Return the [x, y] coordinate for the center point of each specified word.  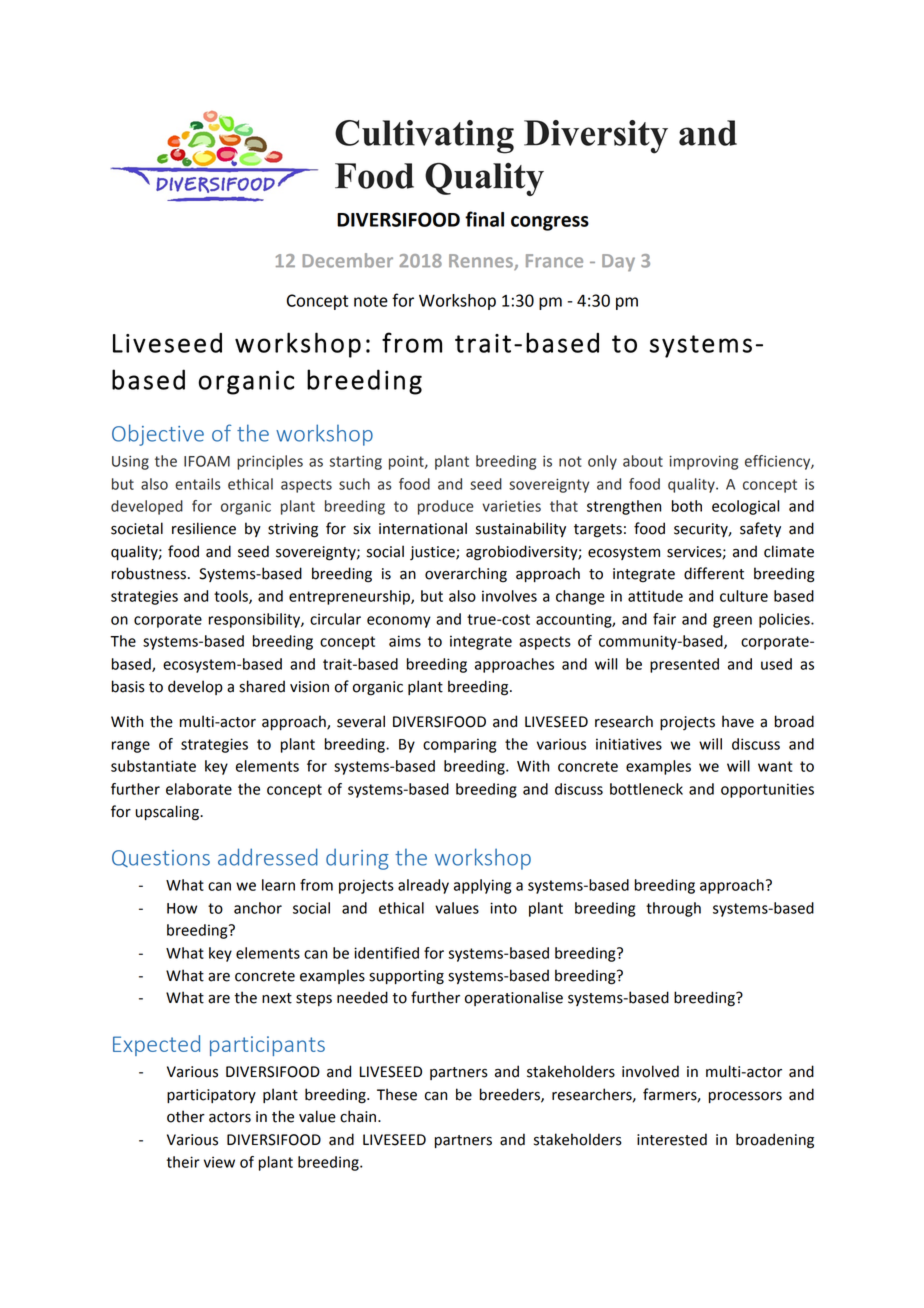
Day [618, 263]
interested [672, 1139]
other [186, 1116]
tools [232, 597]
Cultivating [424, 137]
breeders [511, 1095]
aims [405, 641]
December [348, 260]
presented [684, 665]
